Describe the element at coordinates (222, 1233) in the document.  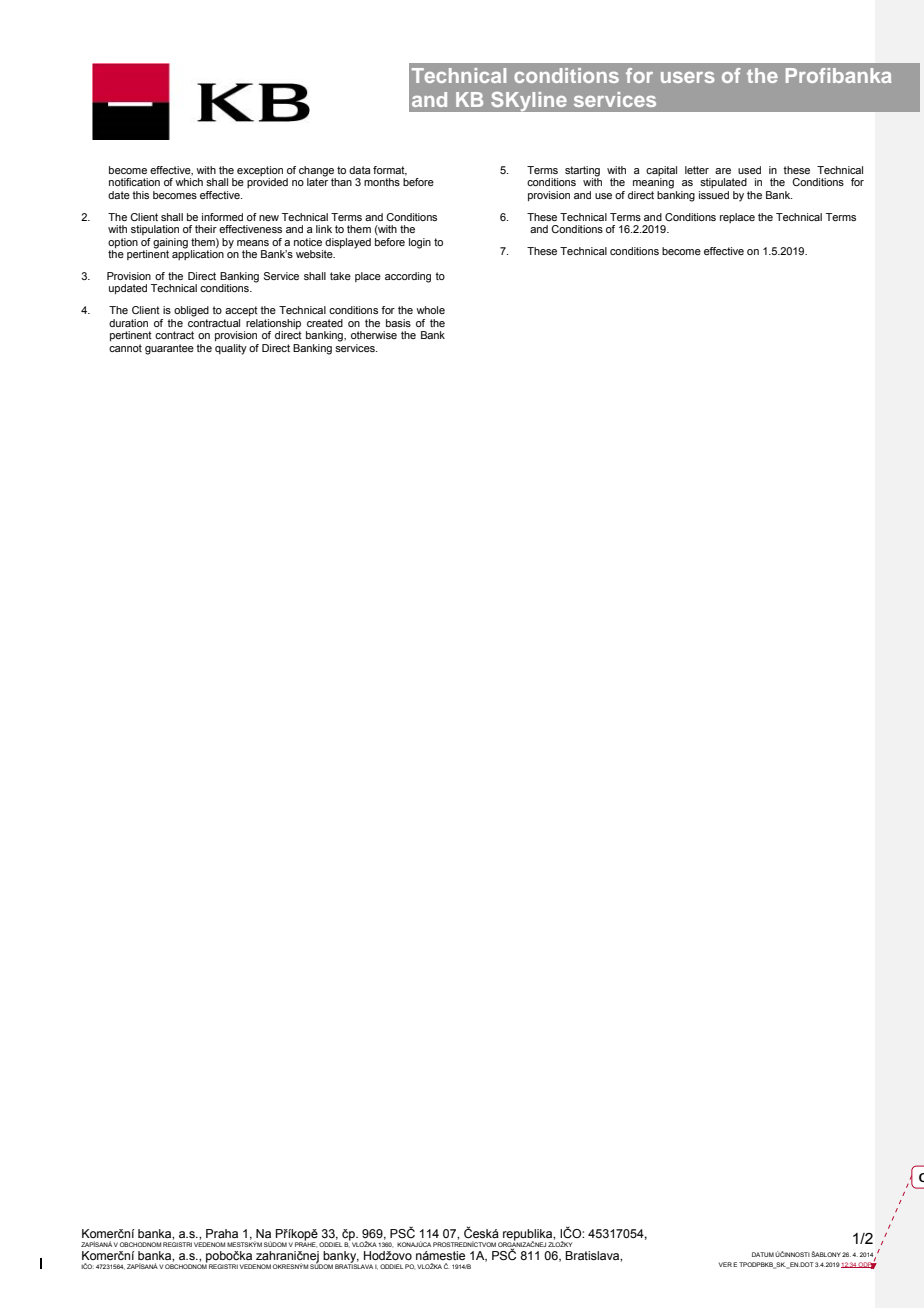
I see `Praha` at that location.
